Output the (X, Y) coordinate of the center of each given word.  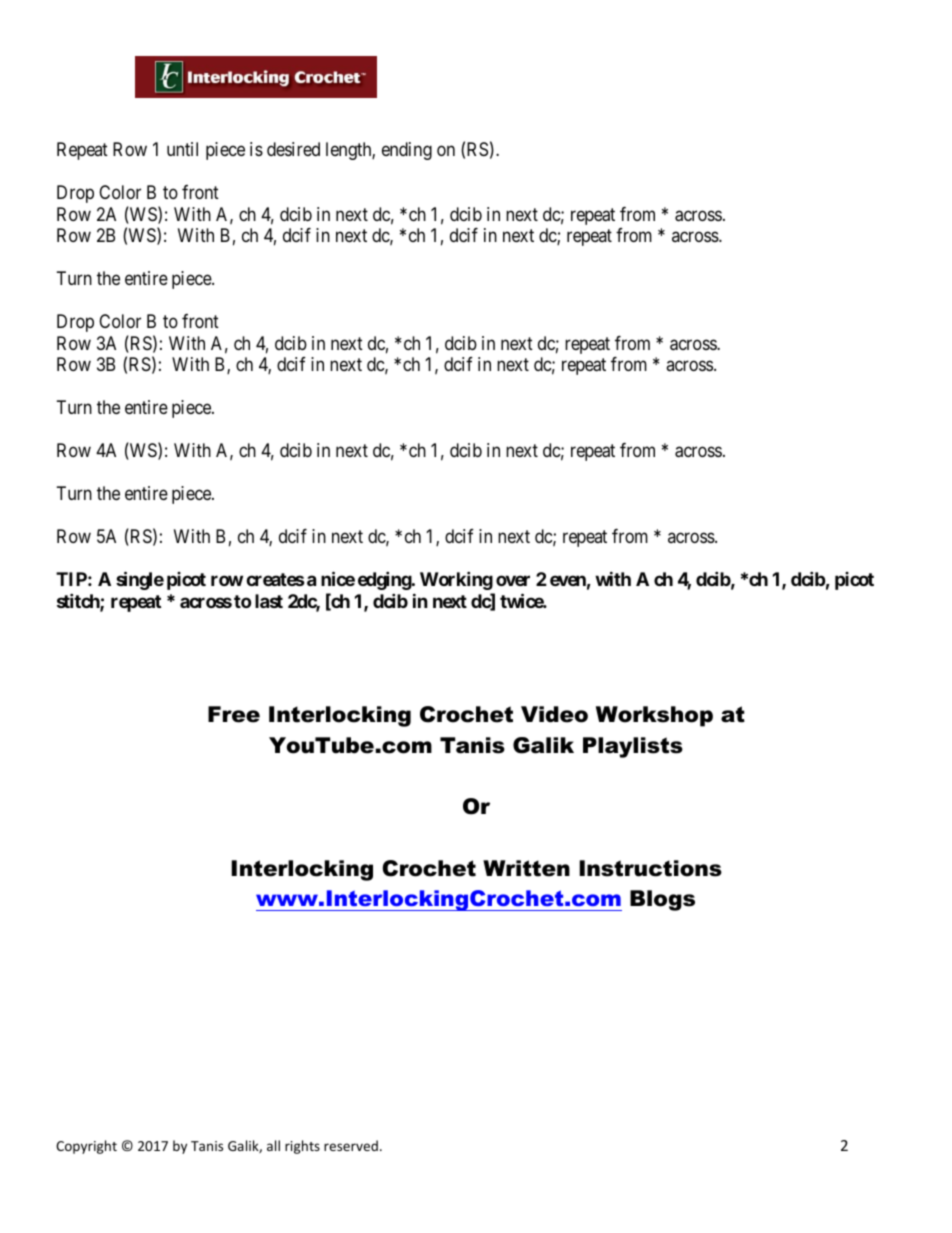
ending (407, 151)
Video (554, 714)
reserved (351, 1145)
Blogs (662, 900)
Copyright (86, 1147)
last (269, 601)
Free (234, 714)
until (182, 149)
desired (293, 149)
